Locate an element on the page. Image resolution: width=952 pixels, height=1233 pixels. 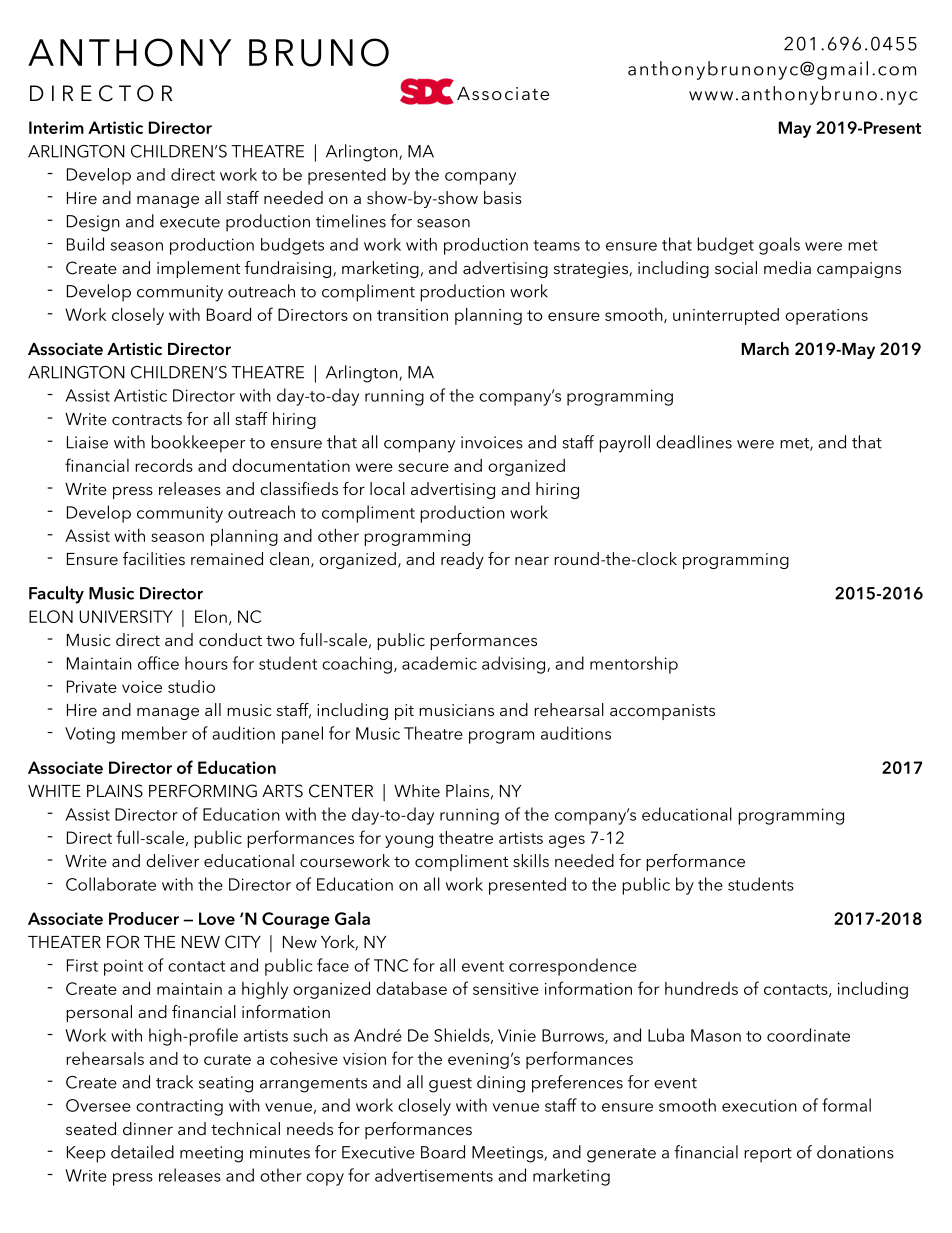
execute is located at coordinates (190, 222).
